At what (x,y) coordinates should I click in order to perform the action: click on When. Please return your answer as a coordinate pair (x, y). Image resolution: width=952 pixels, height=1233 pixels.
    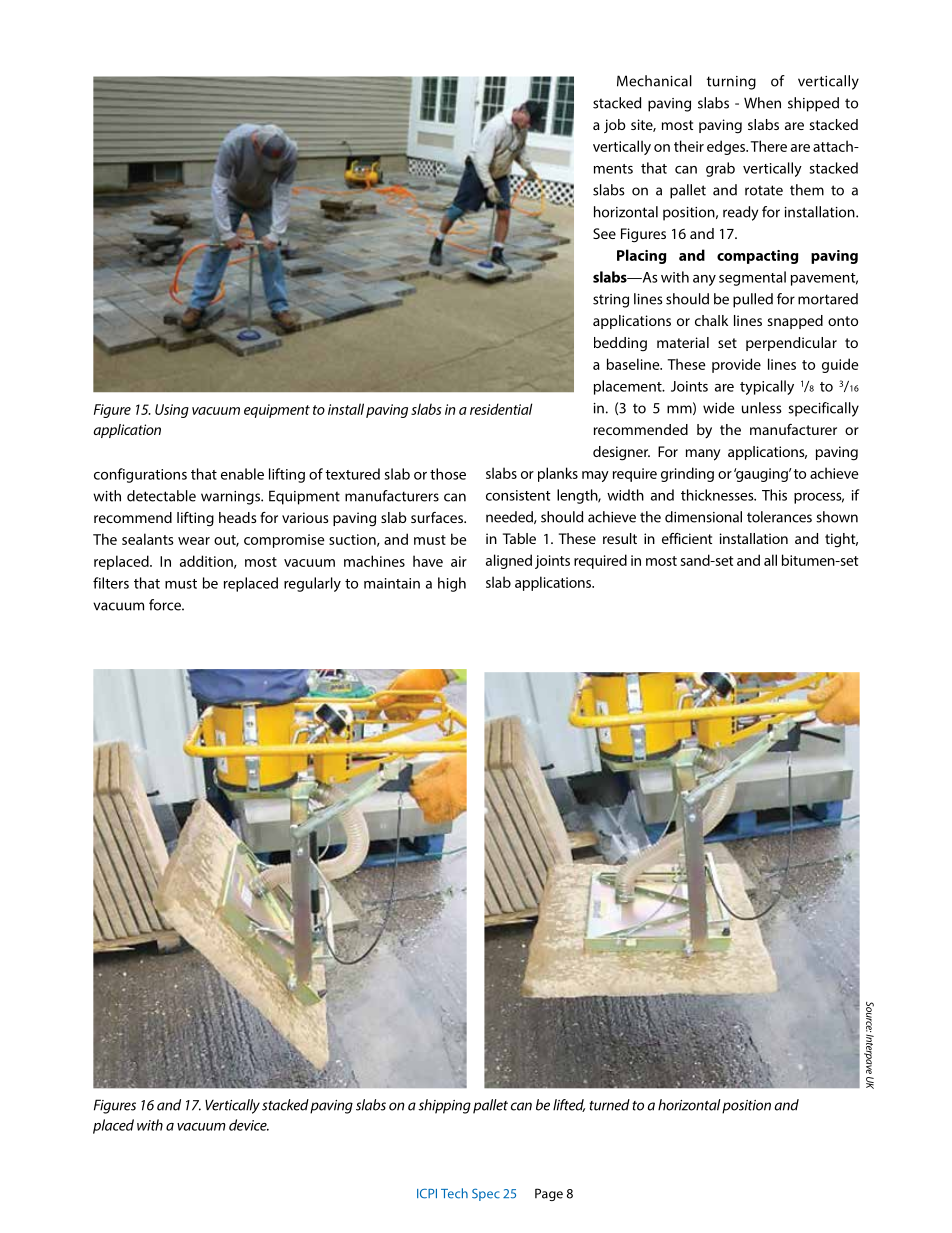
    Looking at the image, I should click on (762, 103).
